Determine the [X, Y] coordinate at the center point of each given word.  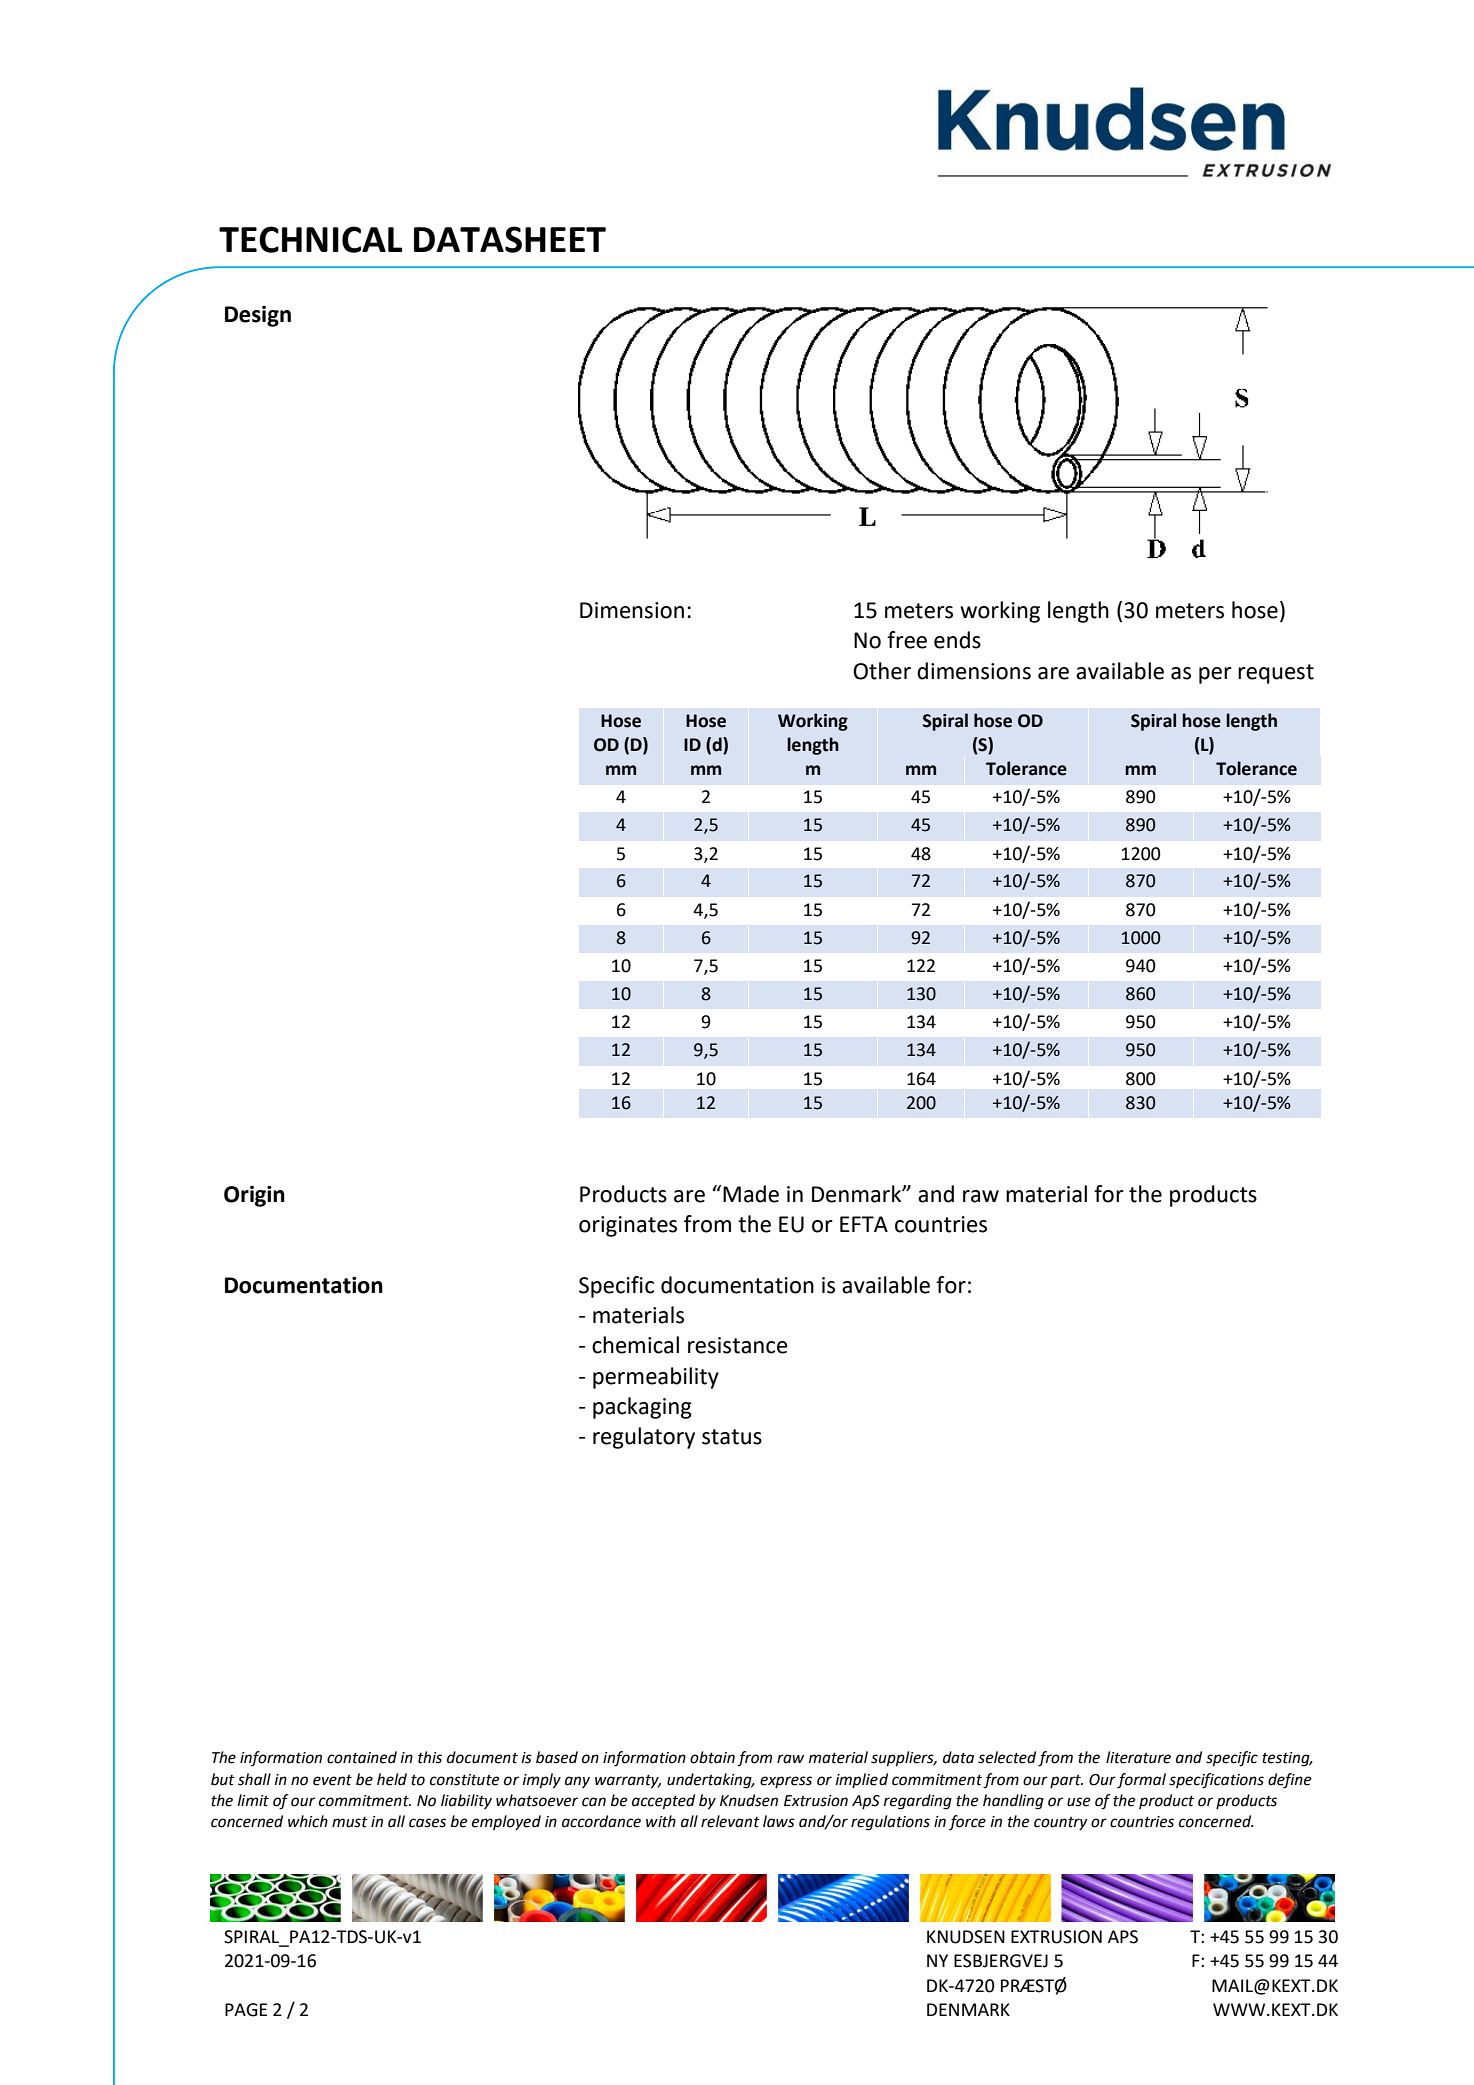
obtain [712, 1757]
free [907, 640]
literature [1138, 1757]
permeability [656, 1378]
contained [362, 1757]
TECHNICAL [311, 239]
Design [258, 316]
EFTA [864, 1224]
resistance [738, 1345]
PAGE [246, 2010]
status [732, 1437]
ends [957, 640]
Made [751, 1194]
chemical [635, 1345]
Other [882, 671]
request [1276, 674]
